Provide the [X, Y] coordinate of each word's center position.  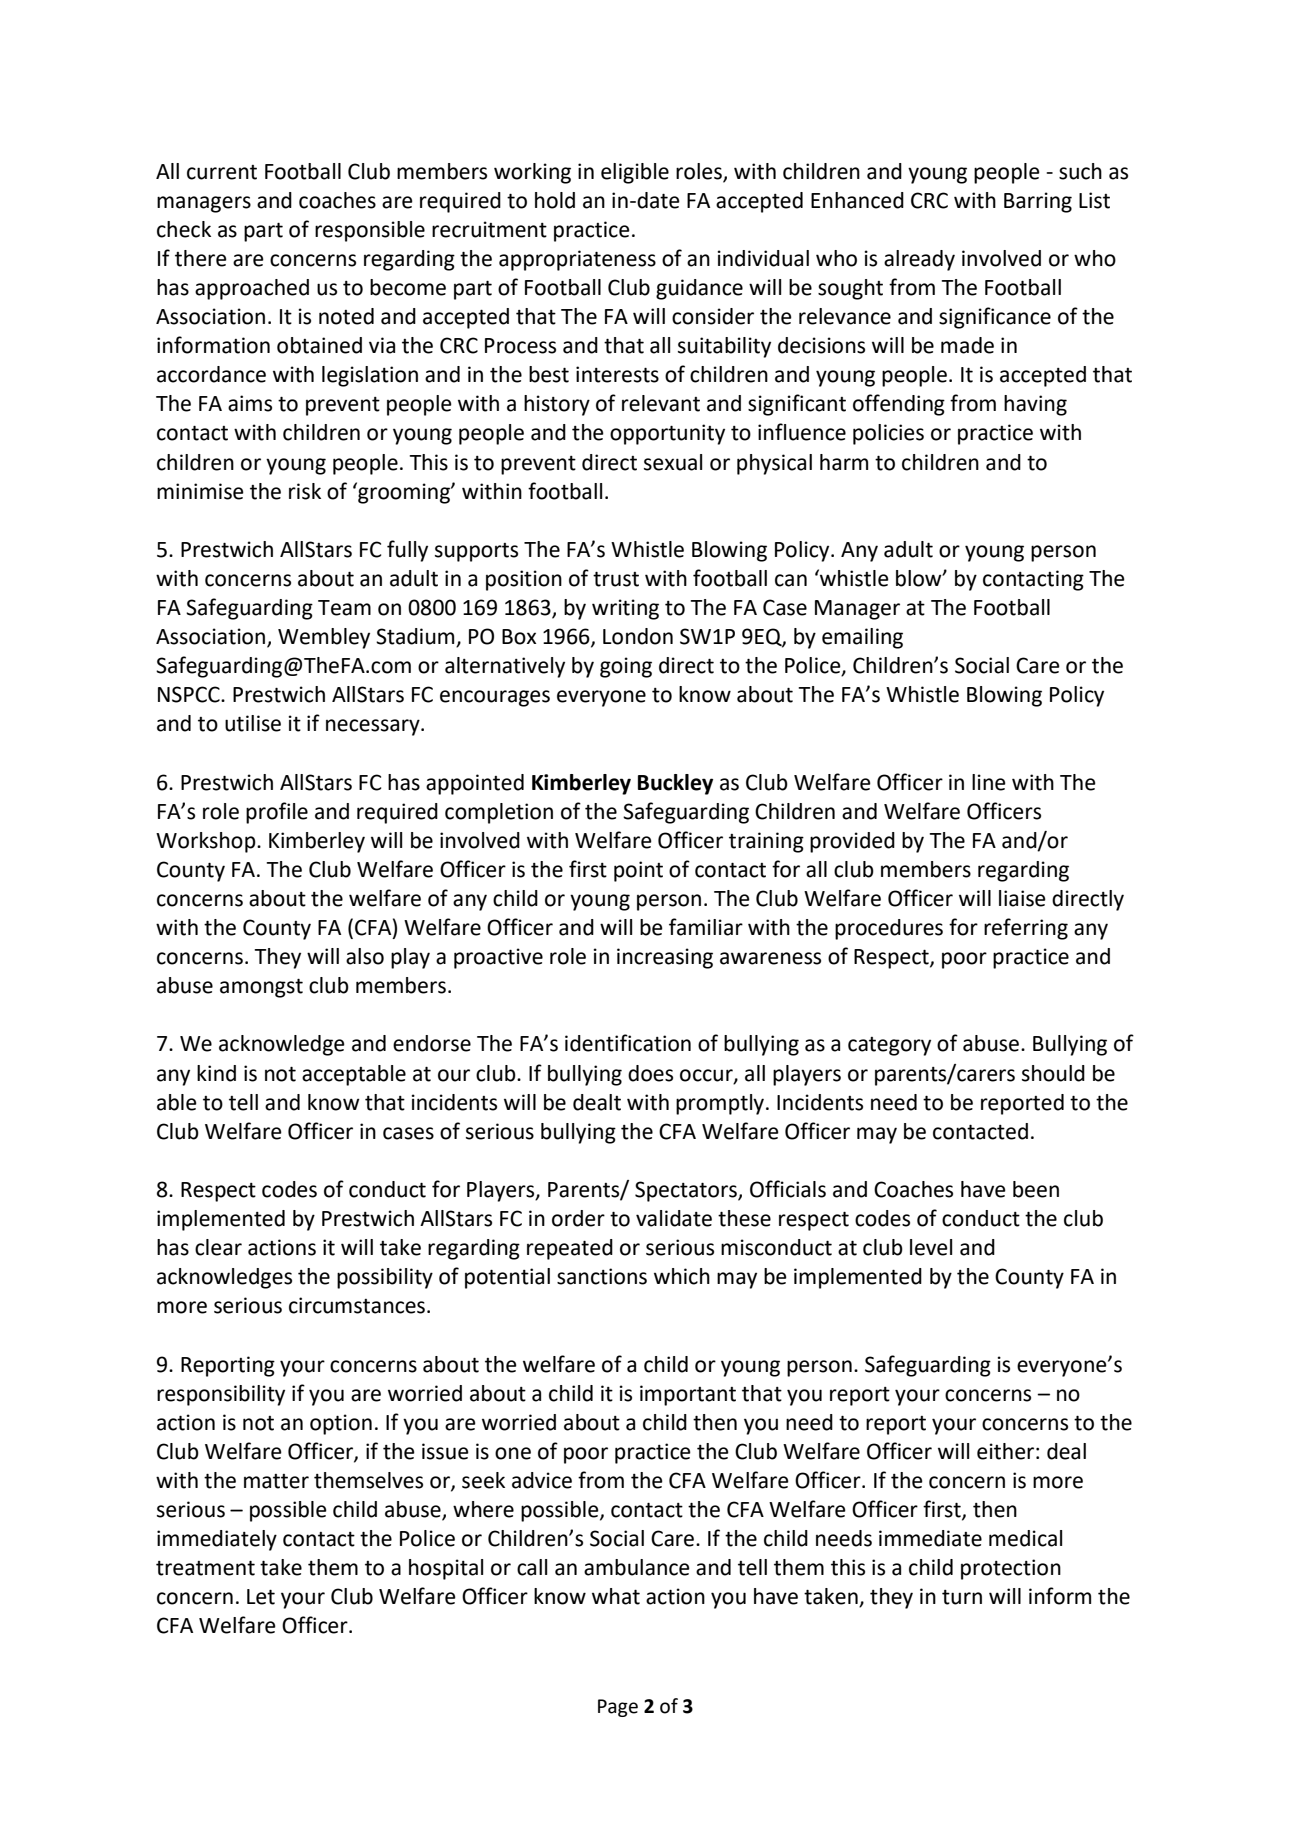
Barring [1038, 202]
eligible [635, 173]
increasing [665, 958]
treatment [205, 1568]
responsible [370, 231]
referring [1026, 929]
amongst [261, 988]
